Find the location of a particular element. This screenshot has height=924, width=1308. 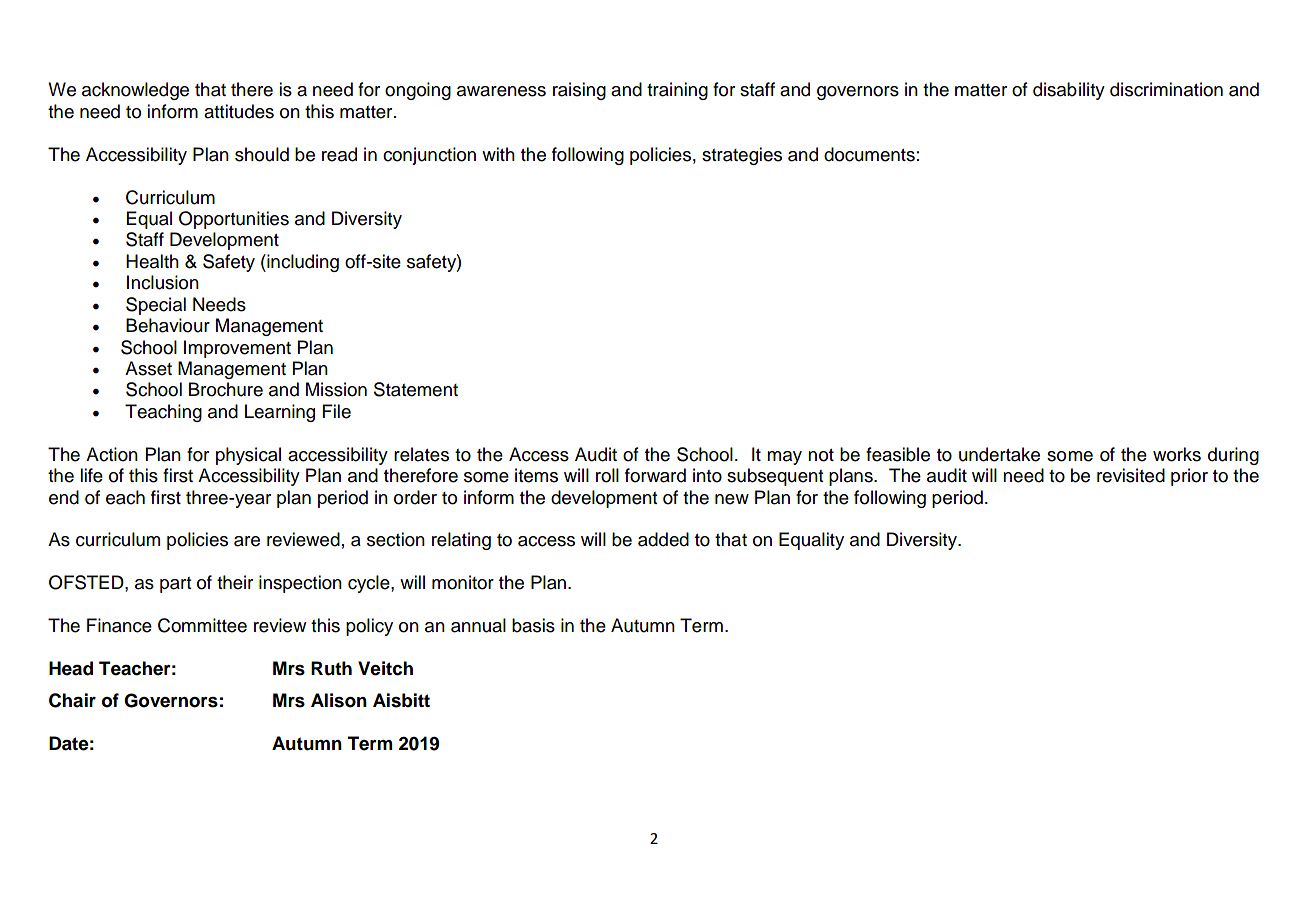

Ruth is located at coordinates (331, 668).
